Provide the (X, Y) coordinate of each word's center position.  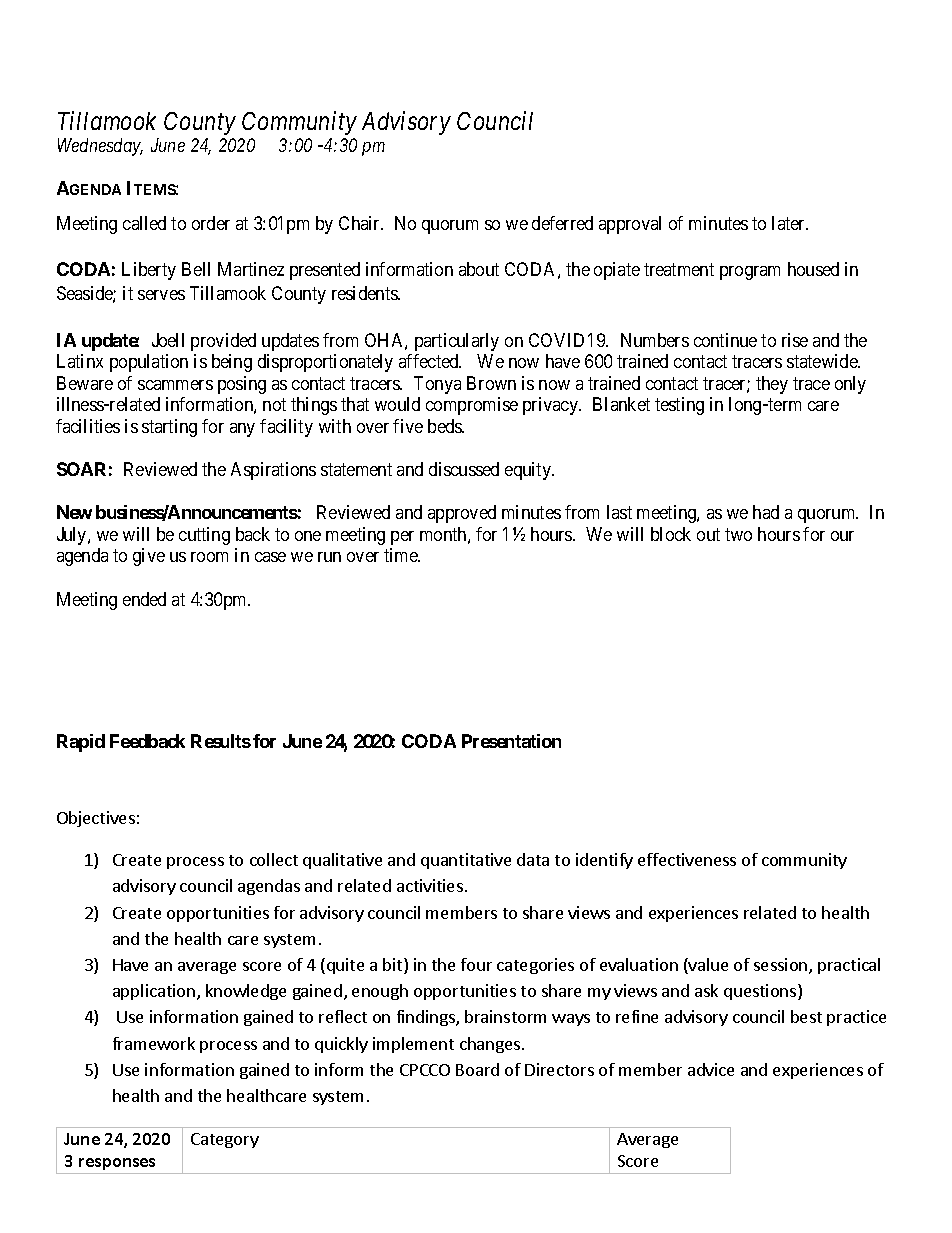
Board (477, 1069)
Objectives (96, 819)
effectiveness (687, 859)
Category (225, 1140)
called (144, 223)
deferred (562, 223)
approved (462, 514)
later (790, 223)
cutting (204, 536)
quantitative (466, 861)
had (766, 512)
